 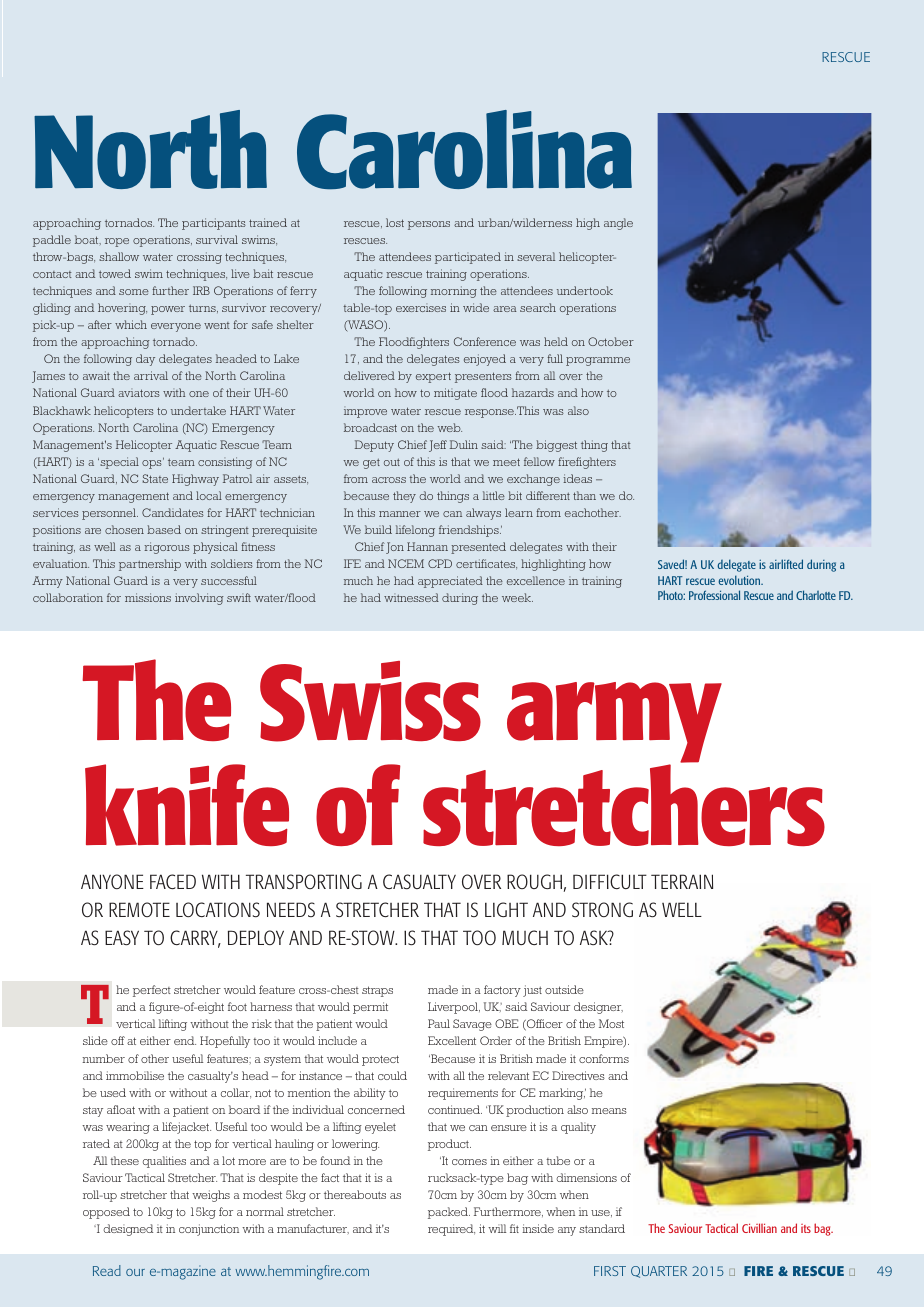 I want to click on TERRAIN, so click(x=682, y=881).
